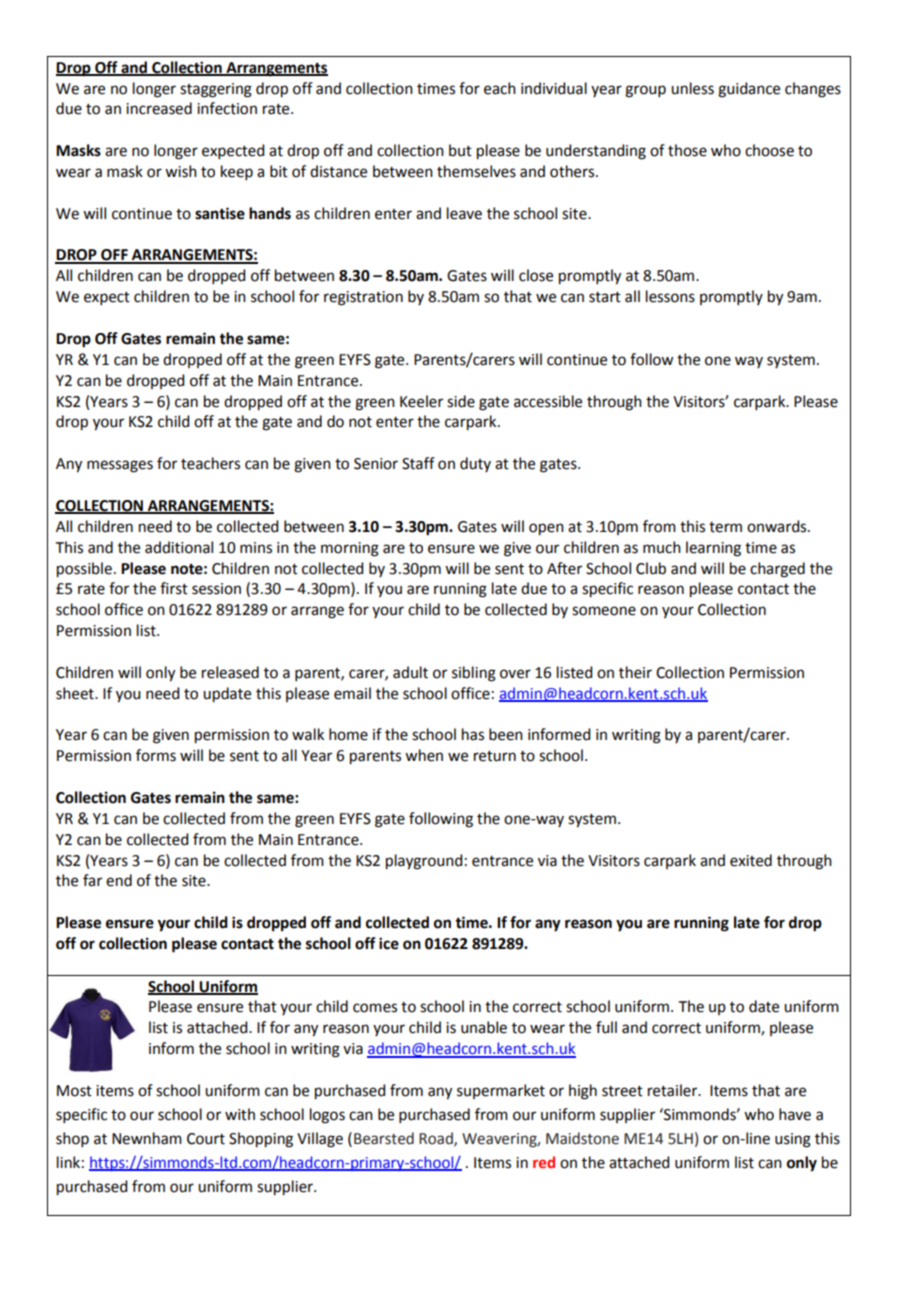 This document has width=924, height=1308. Describe the element at coordinates (725, 527) in the document. I see `term` at that location.
